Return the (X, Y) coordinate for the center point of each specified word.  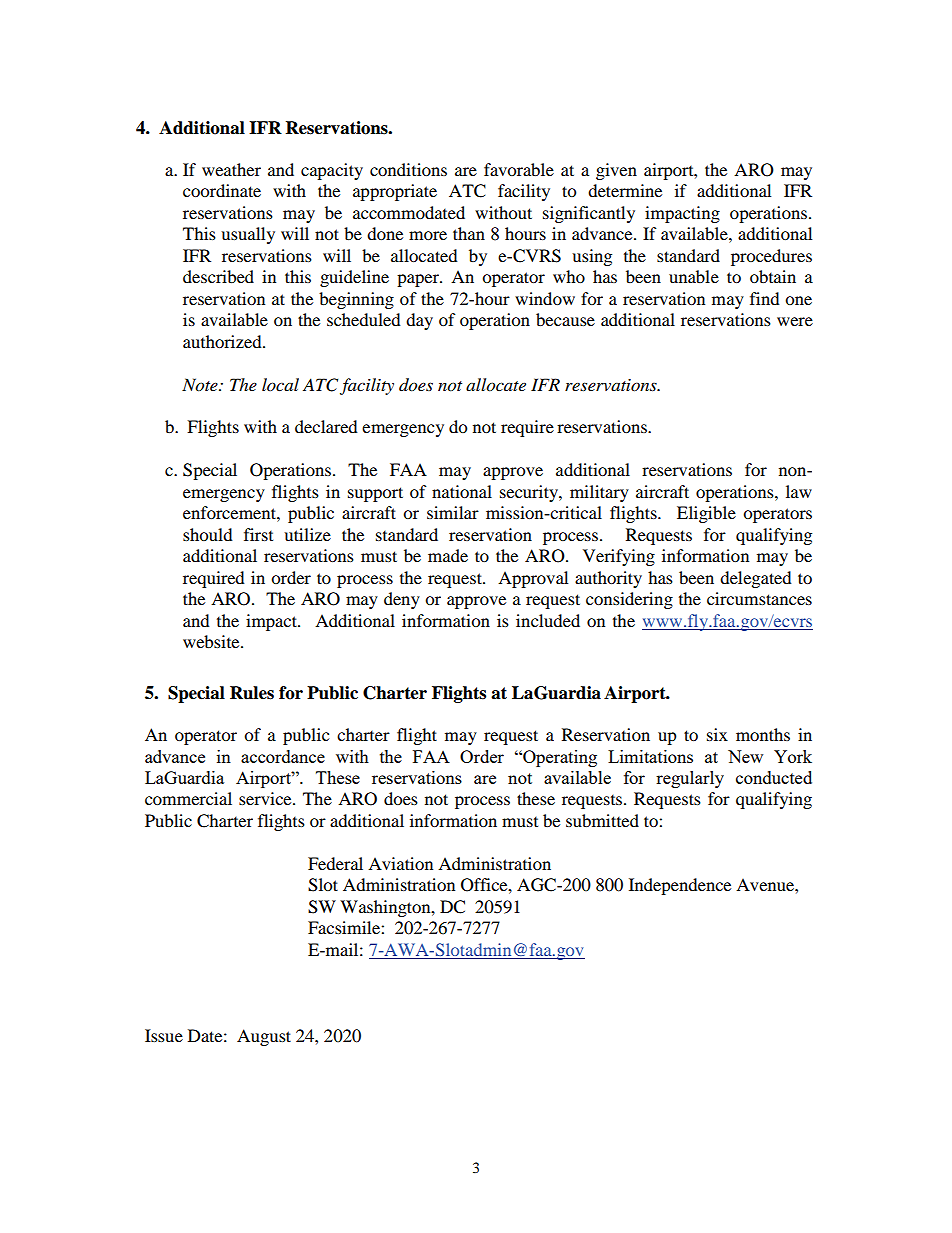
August (264, 1037)
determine (625, 190)
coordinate (222, 190)
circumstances (759, 598)
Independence (680, 886)
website (212, 641)
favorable (519, 169)
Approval (533, 579)
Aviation (400, 863)
